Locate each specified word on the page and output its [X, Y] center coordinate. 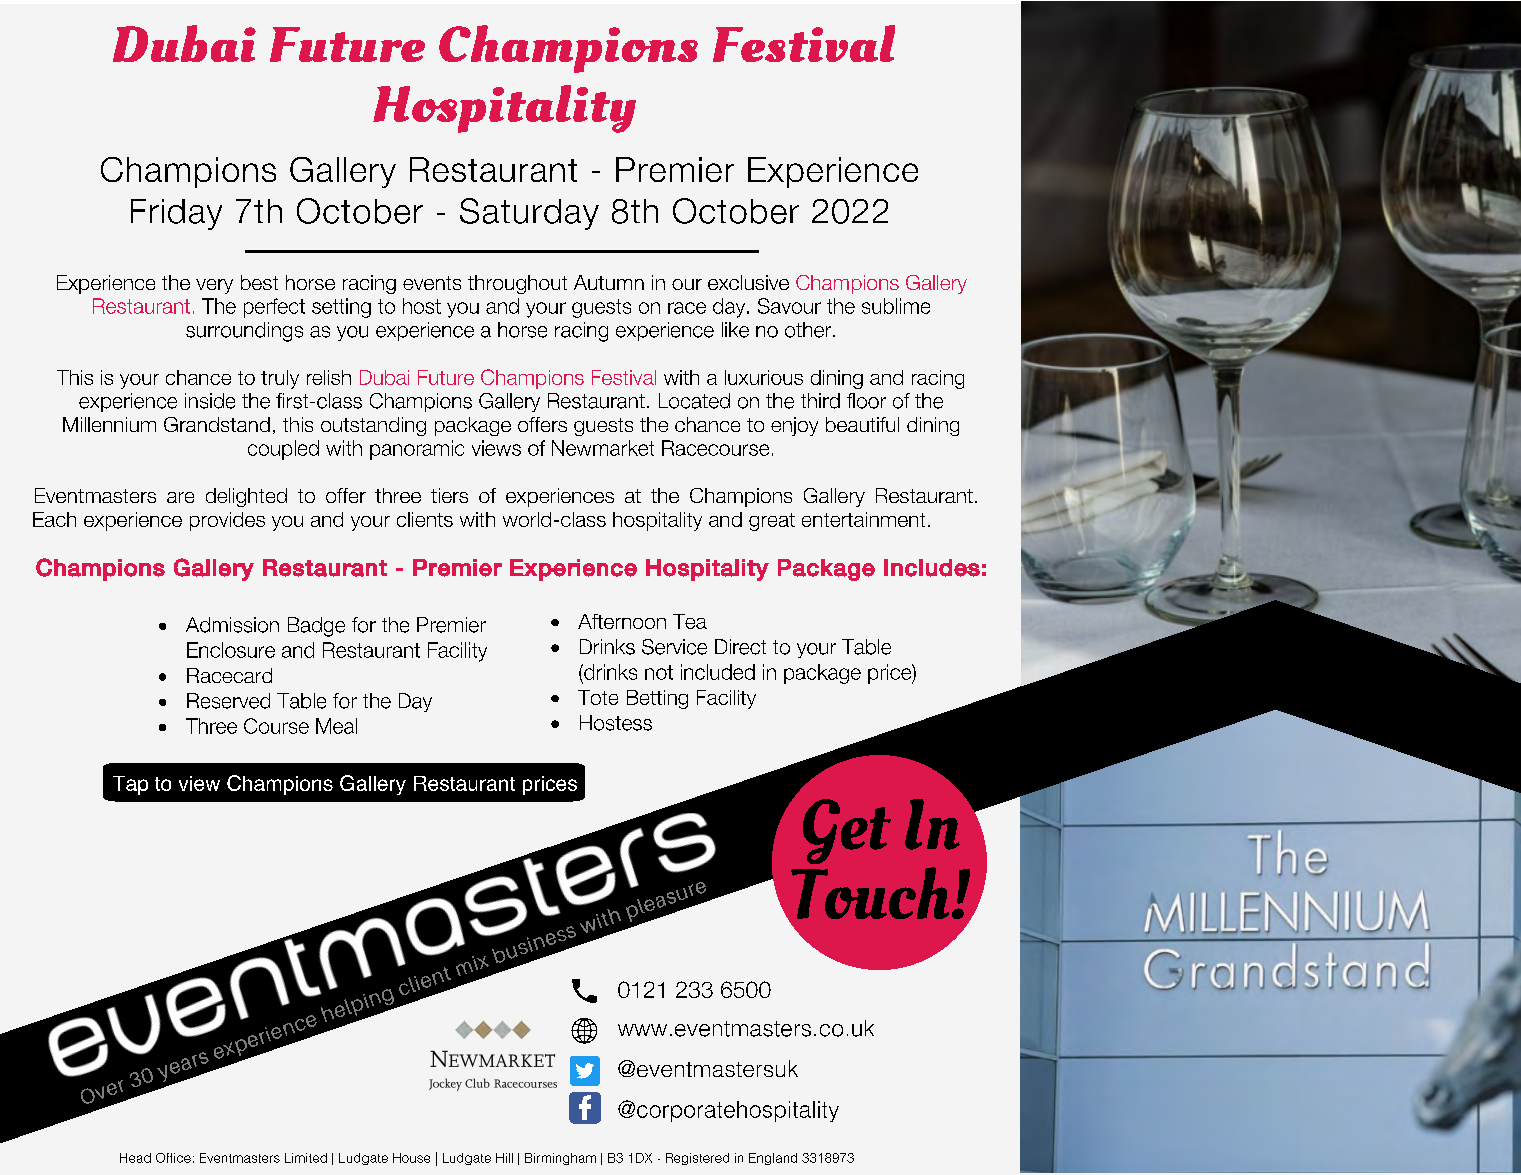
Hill [504, 1158]
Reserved [228, 701]
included [718, 672]
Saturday [529, 214]
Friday [176, 214]
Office [173, 1158]
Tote [598, 697]
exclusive [748, 282]
